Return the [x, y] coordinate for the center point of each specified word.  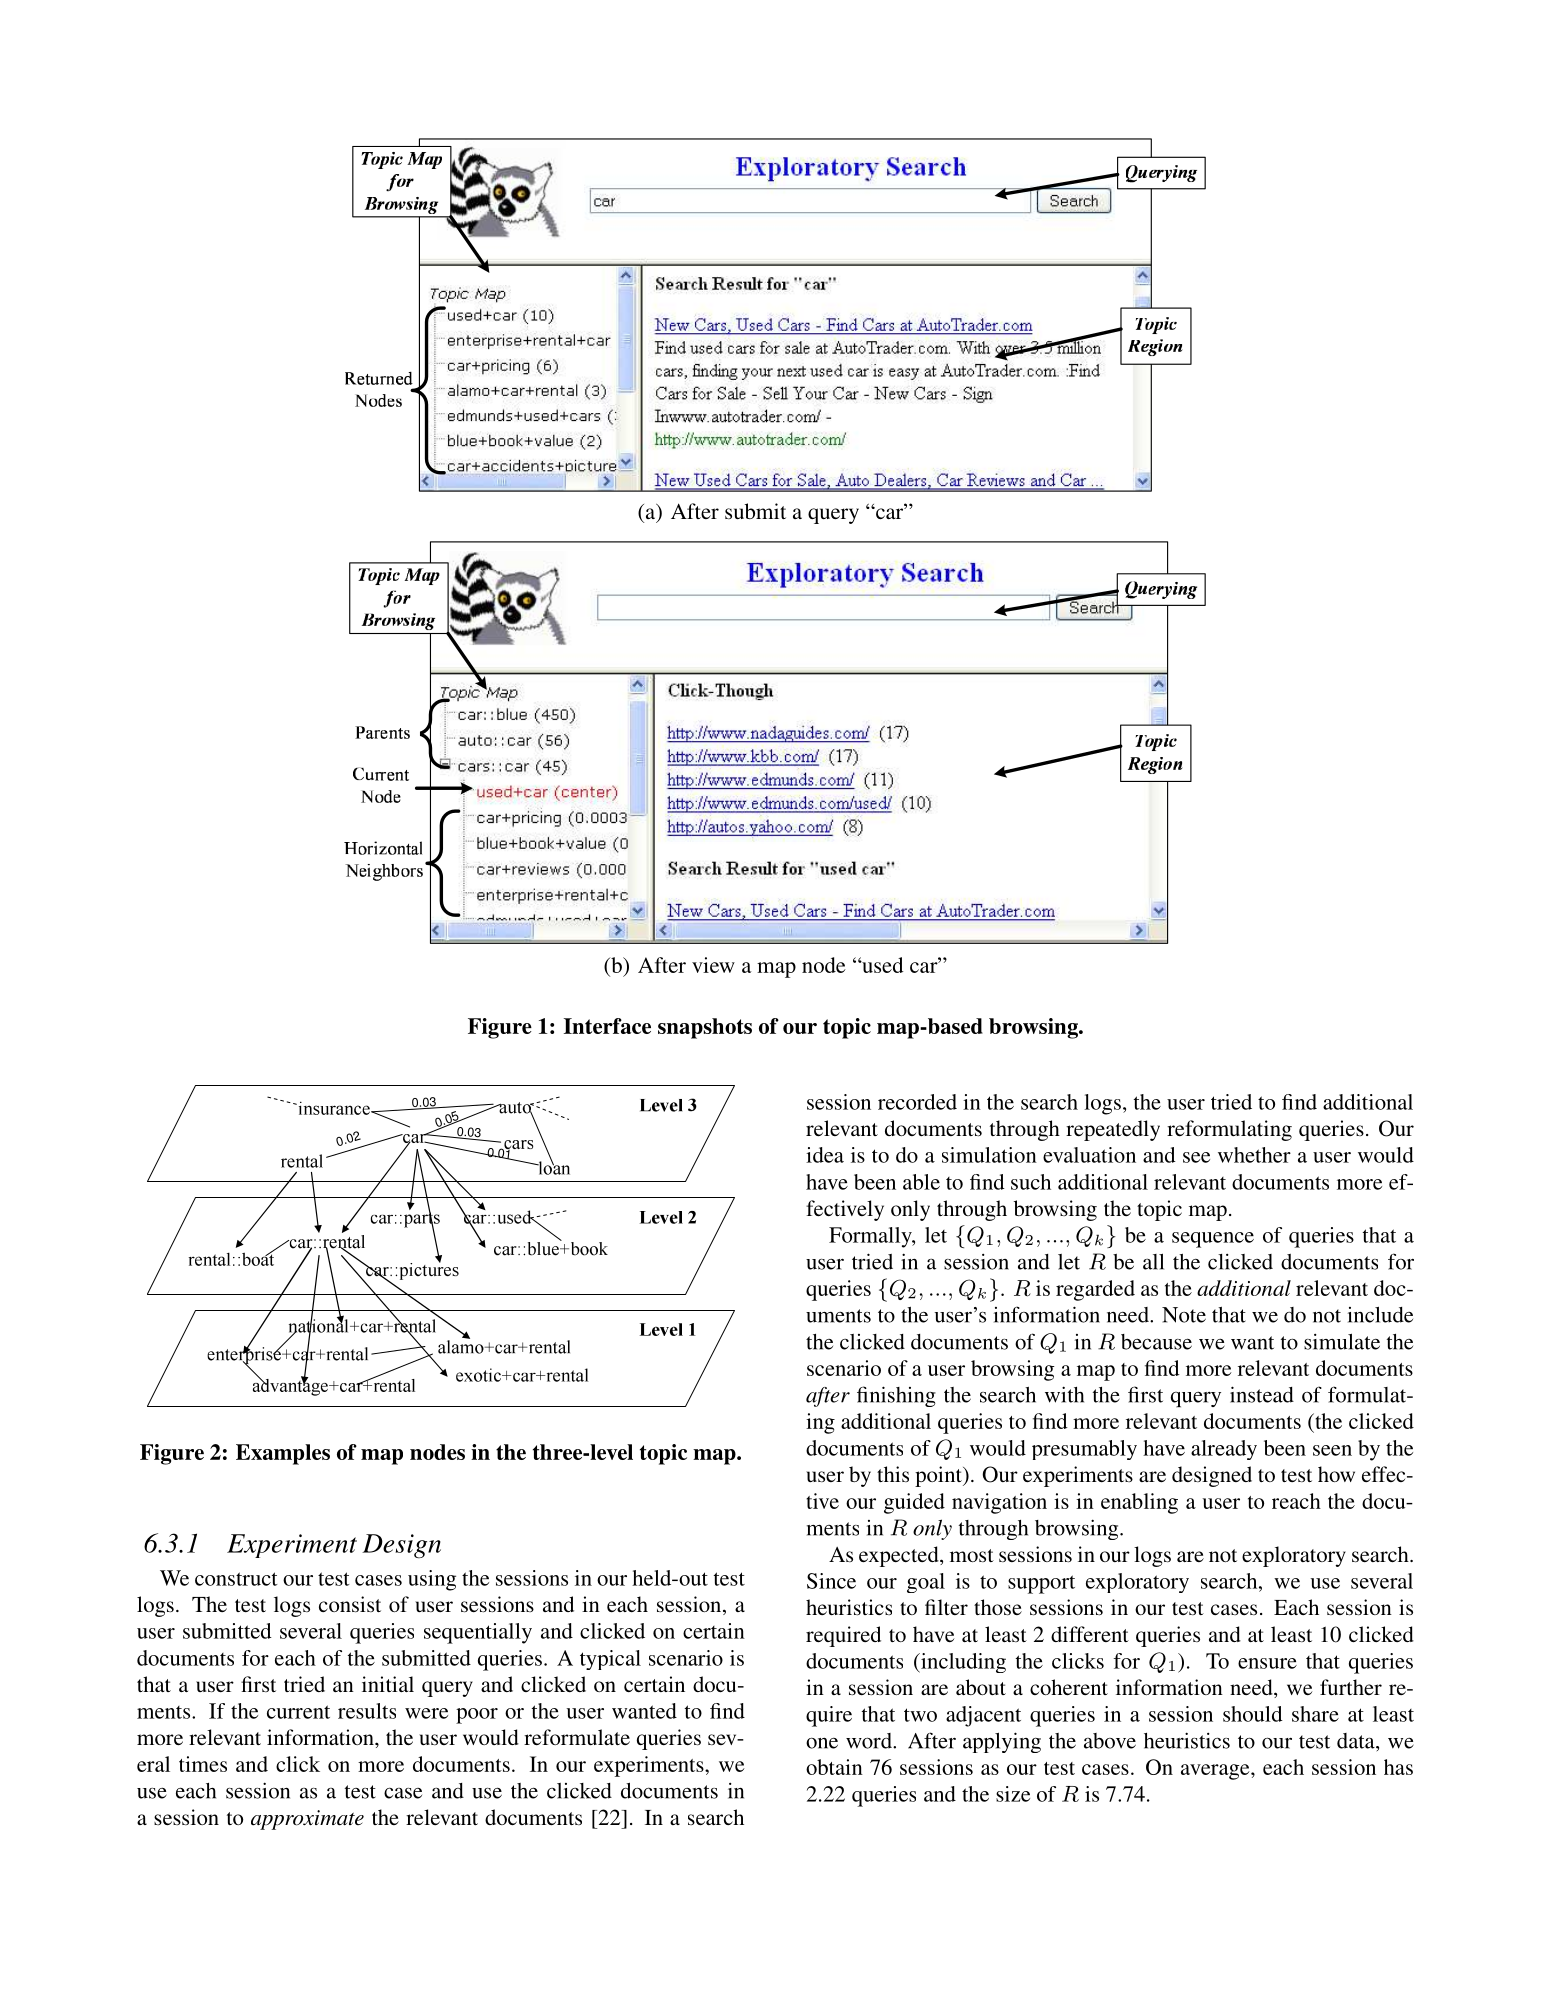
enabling [1139, 1503]
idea [825, 1155]
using [432, 1580]
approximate [307, 1820]
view [713, 965]
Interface [607, 1026]
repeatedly [1113, 1130]
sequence [1213, 1240]
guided [914, 1503]
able [921, 1182]
